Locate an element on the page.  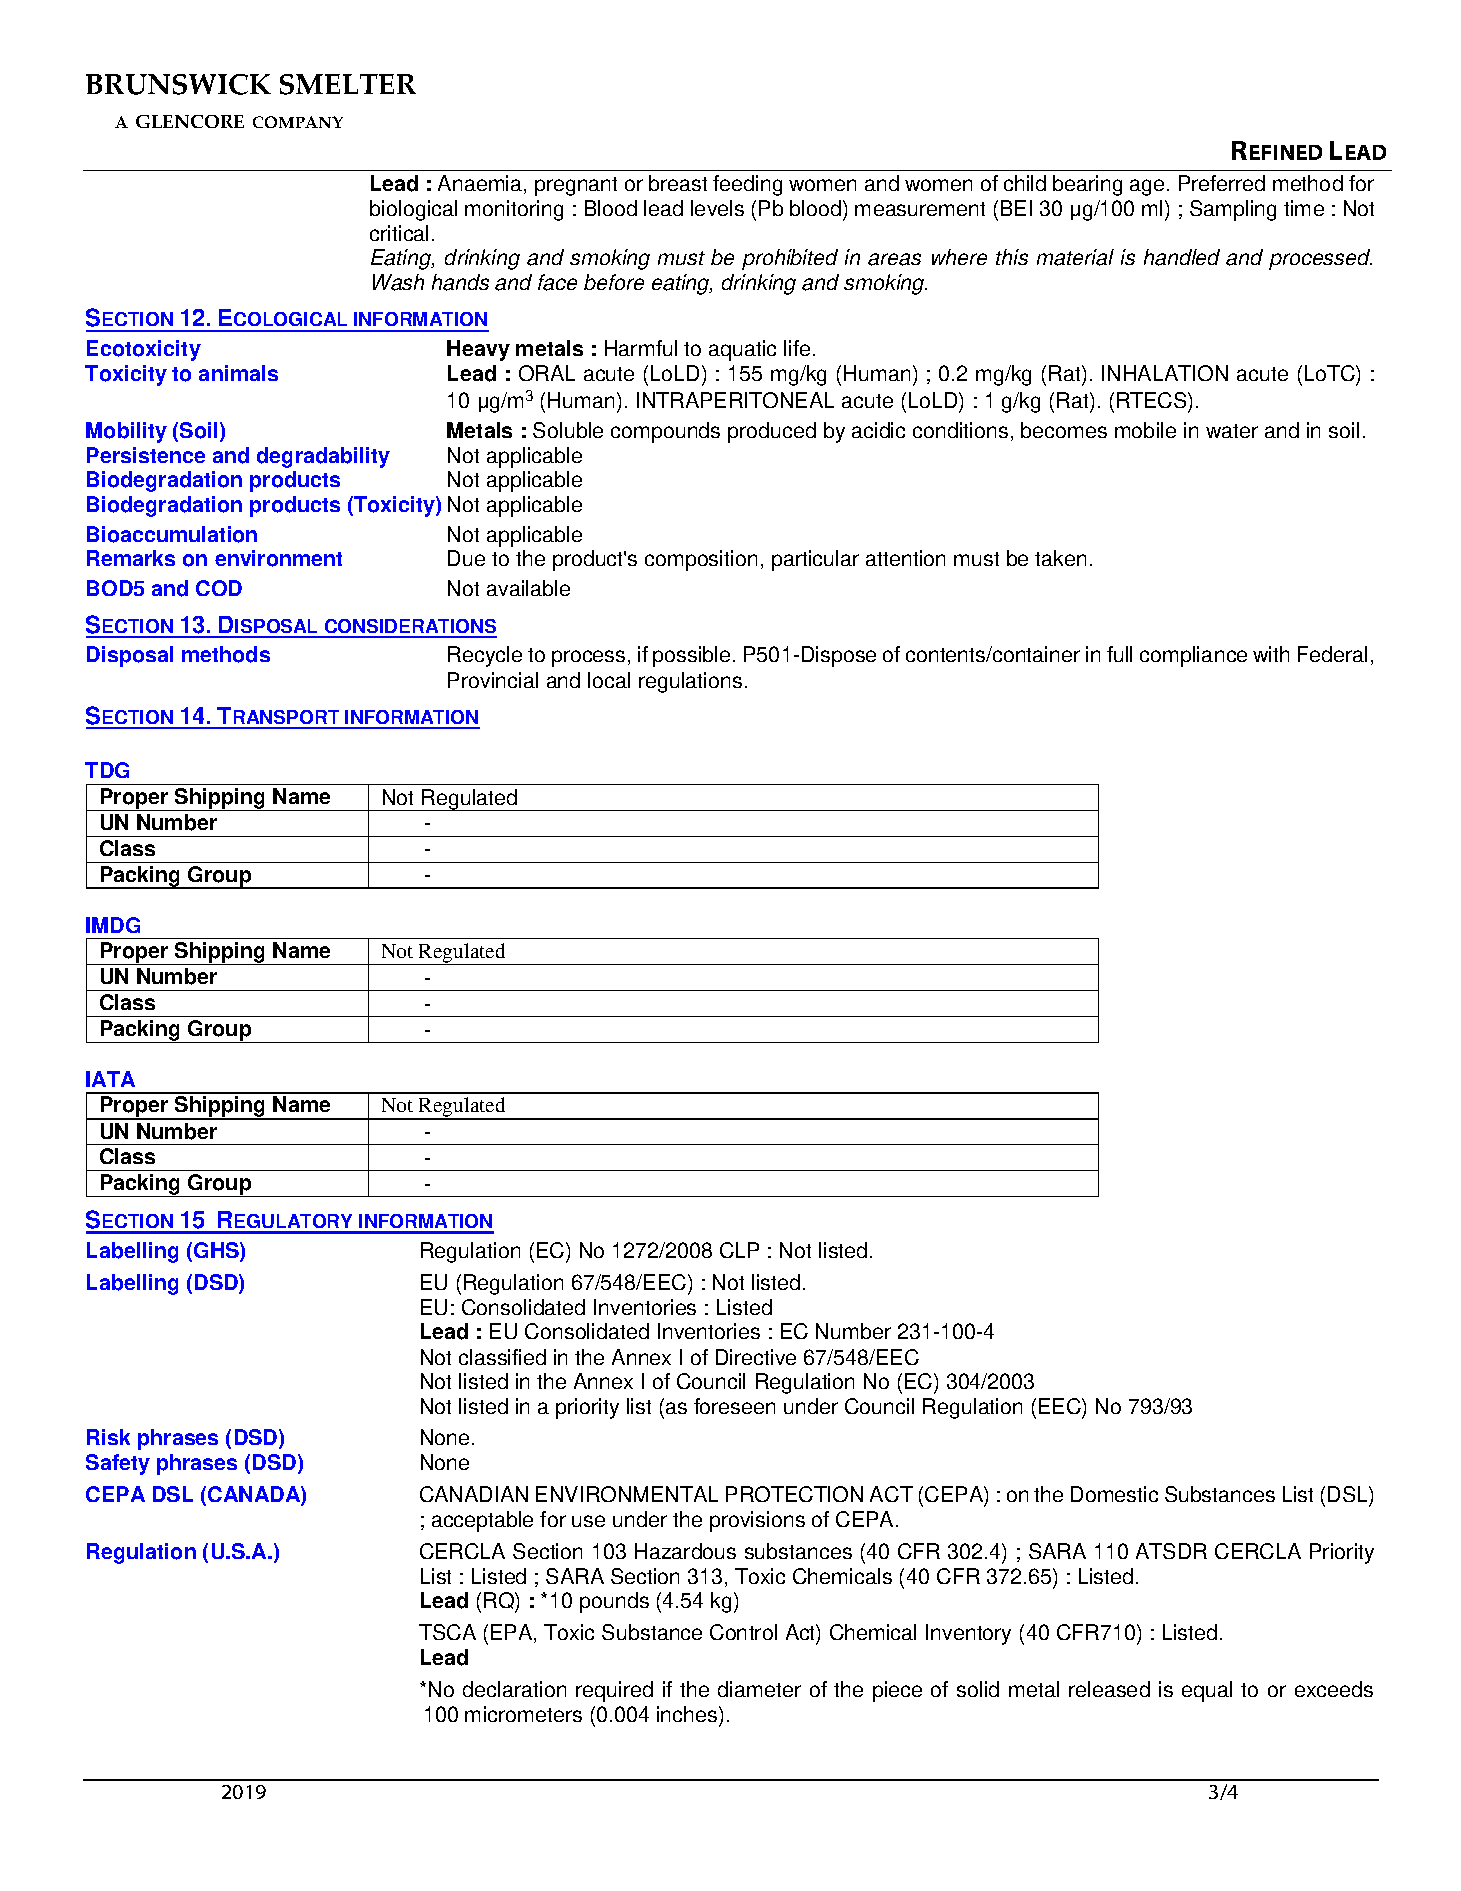
TSCA is located at coordinates (447, 1632).
